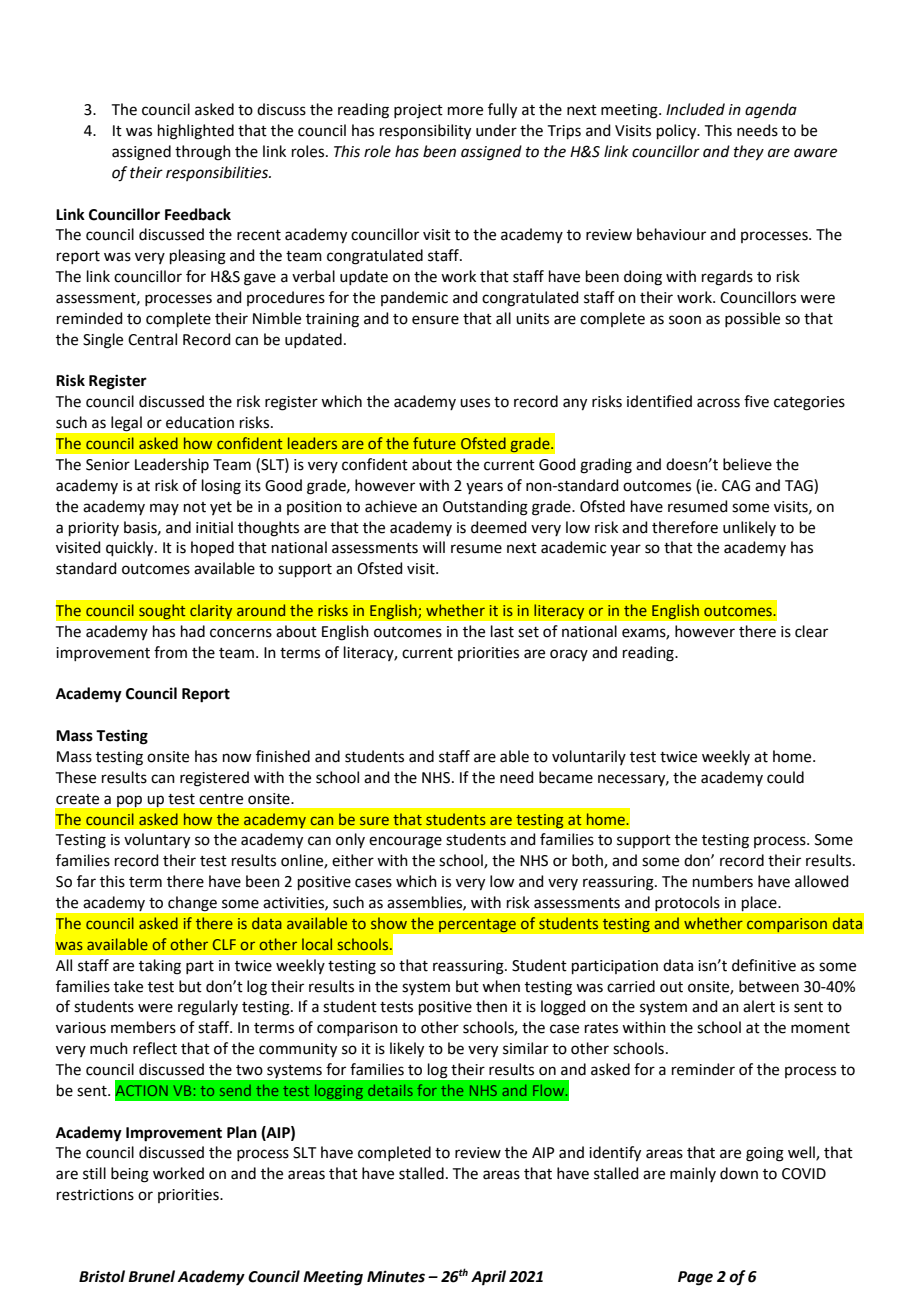  I want to click on across, so click(718, 403).
